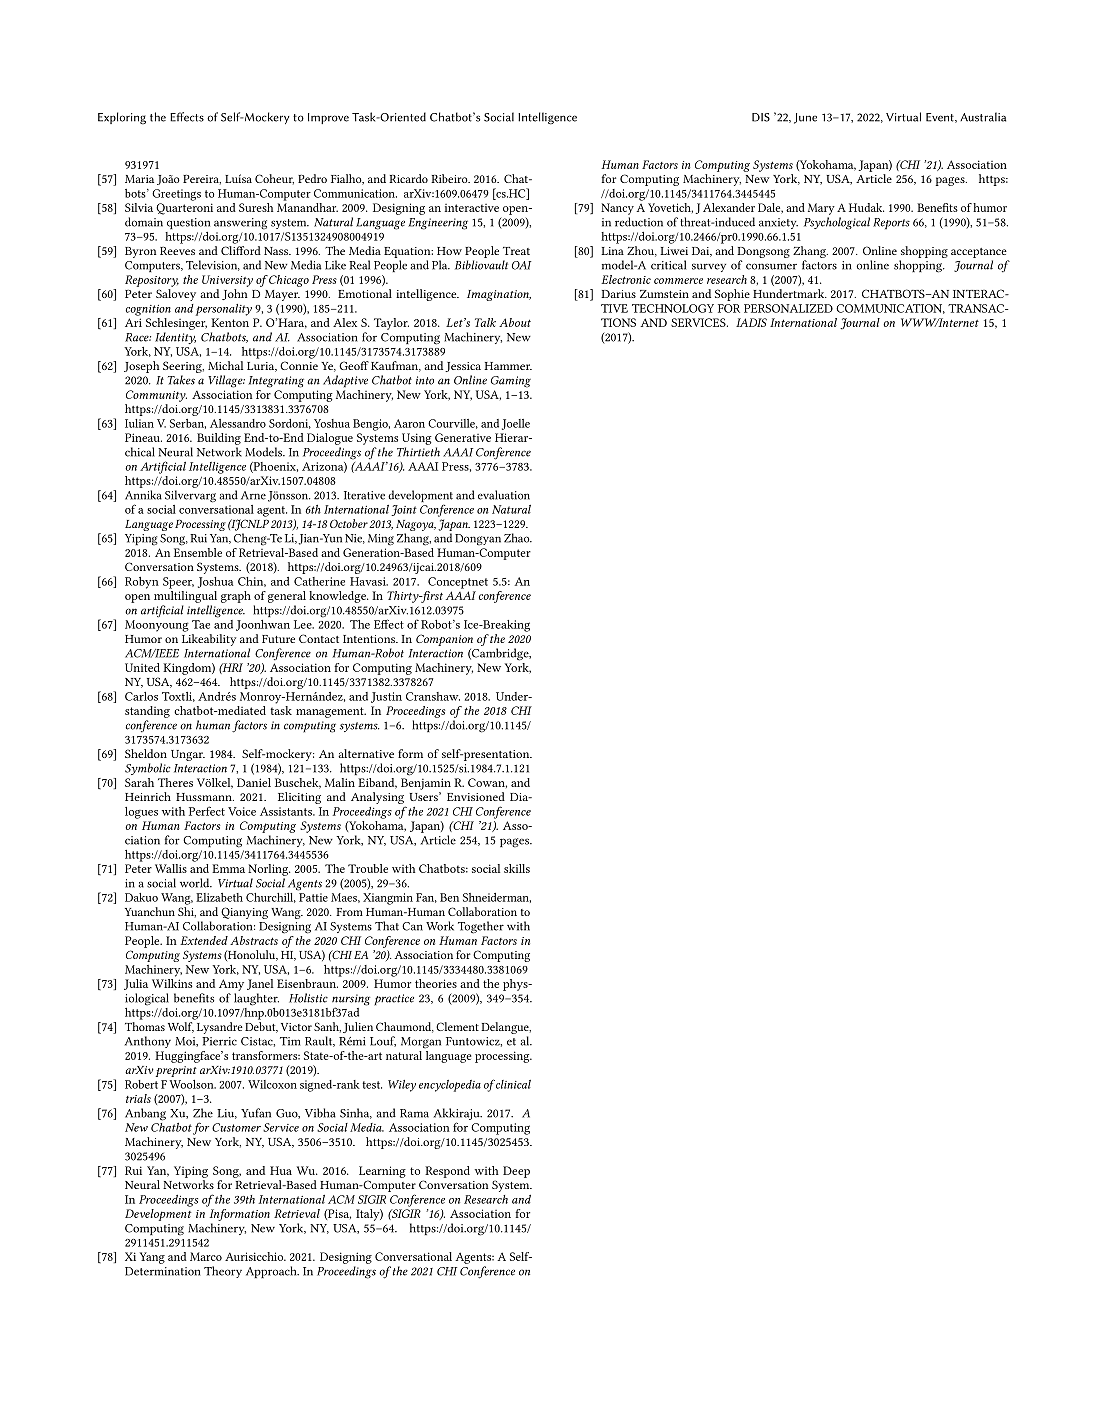 This screenshot has width=1104, height=1428. Describe the element at coordinates (219, 439) in the screenshot. I see `Building` at that location.
